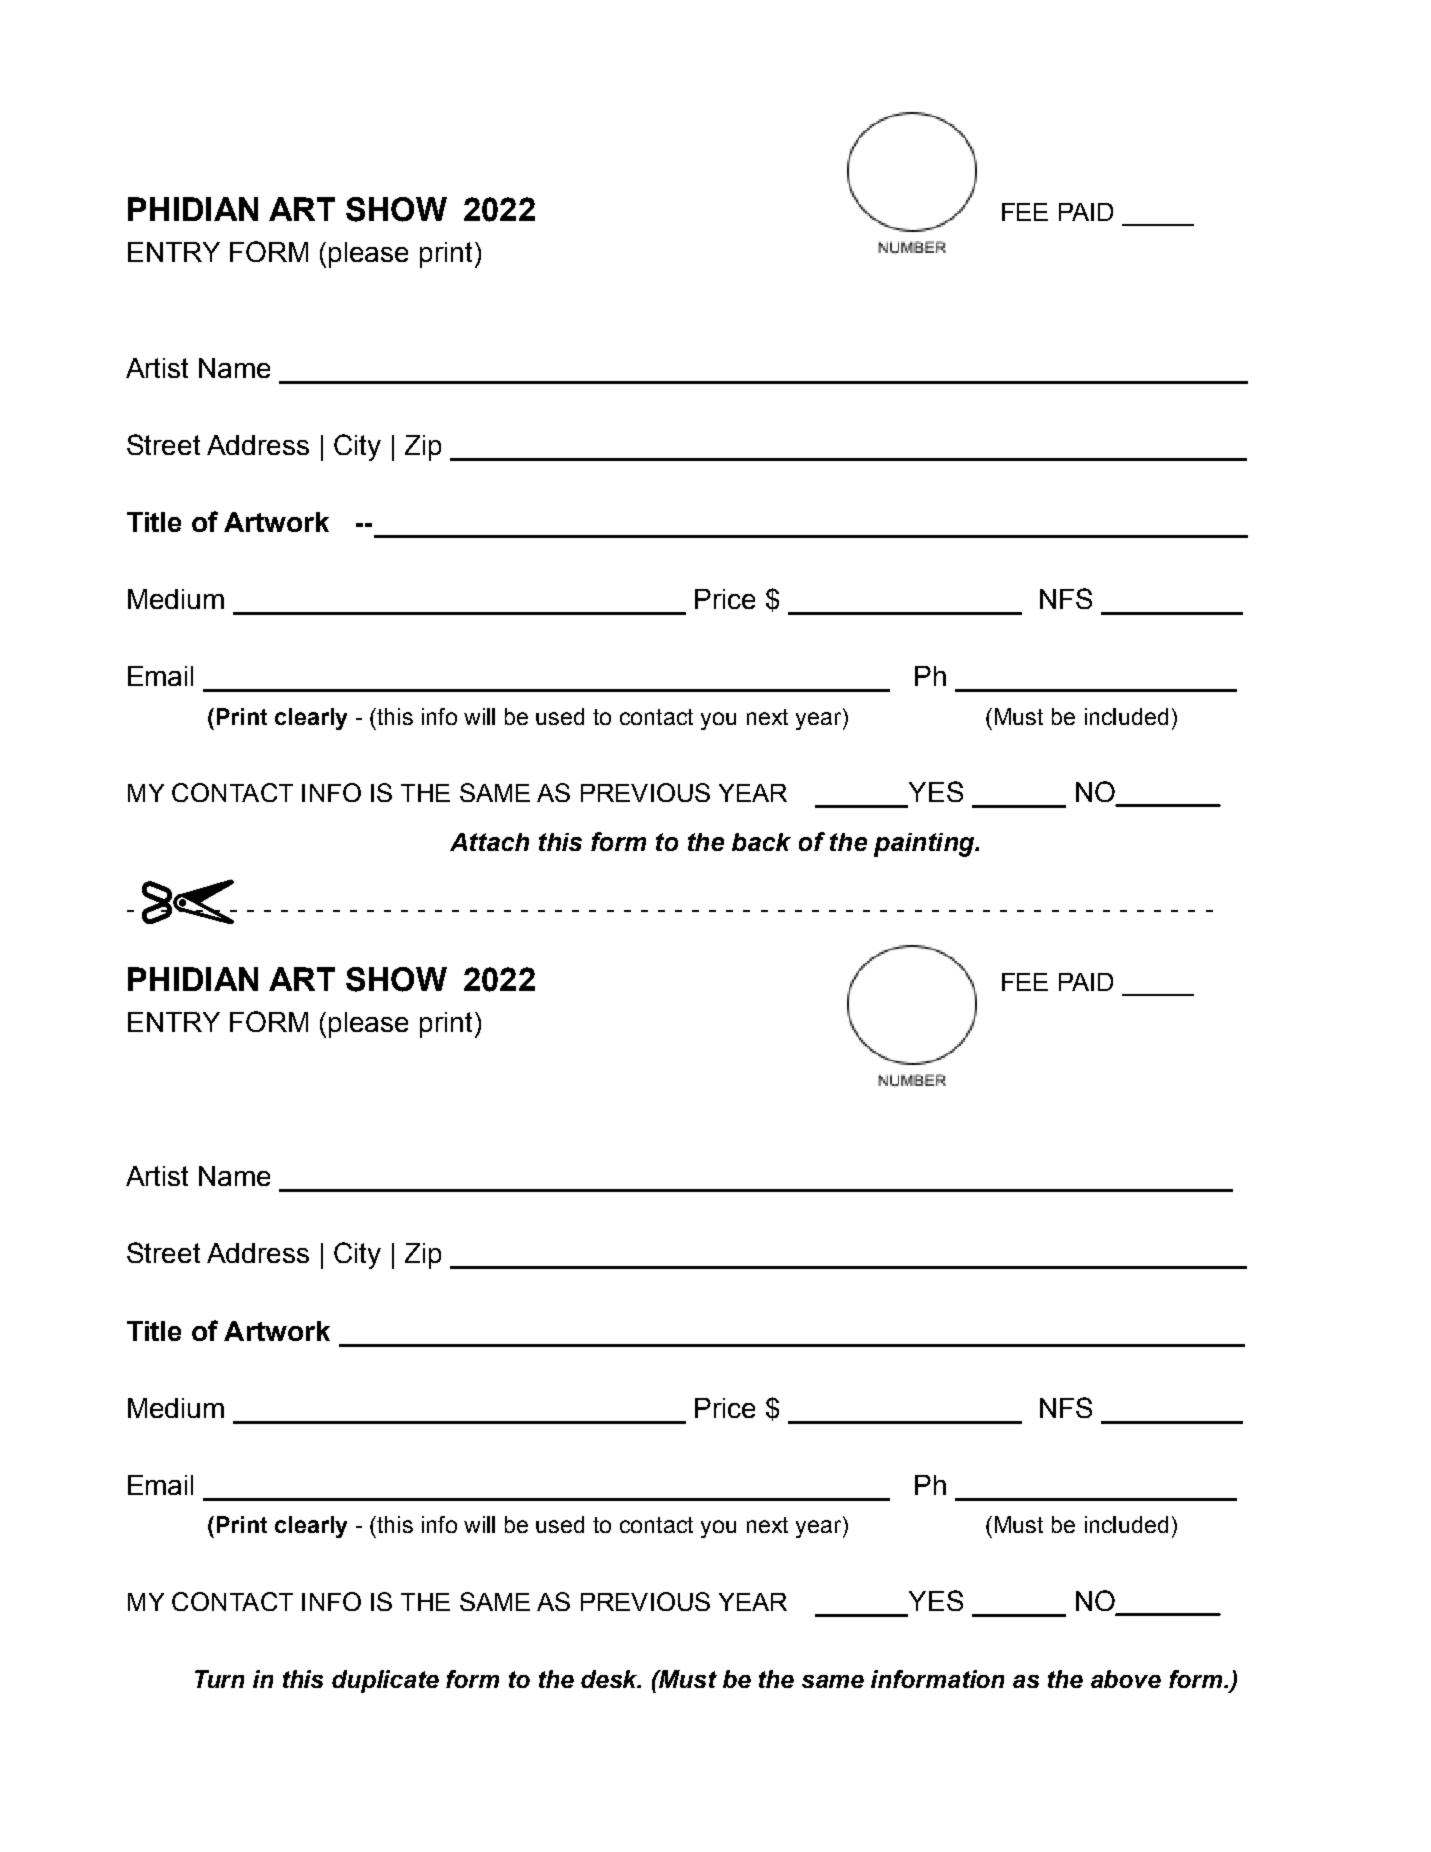  Describe the element at coordinates (761, 842) in the document. I see `back` at that location.
